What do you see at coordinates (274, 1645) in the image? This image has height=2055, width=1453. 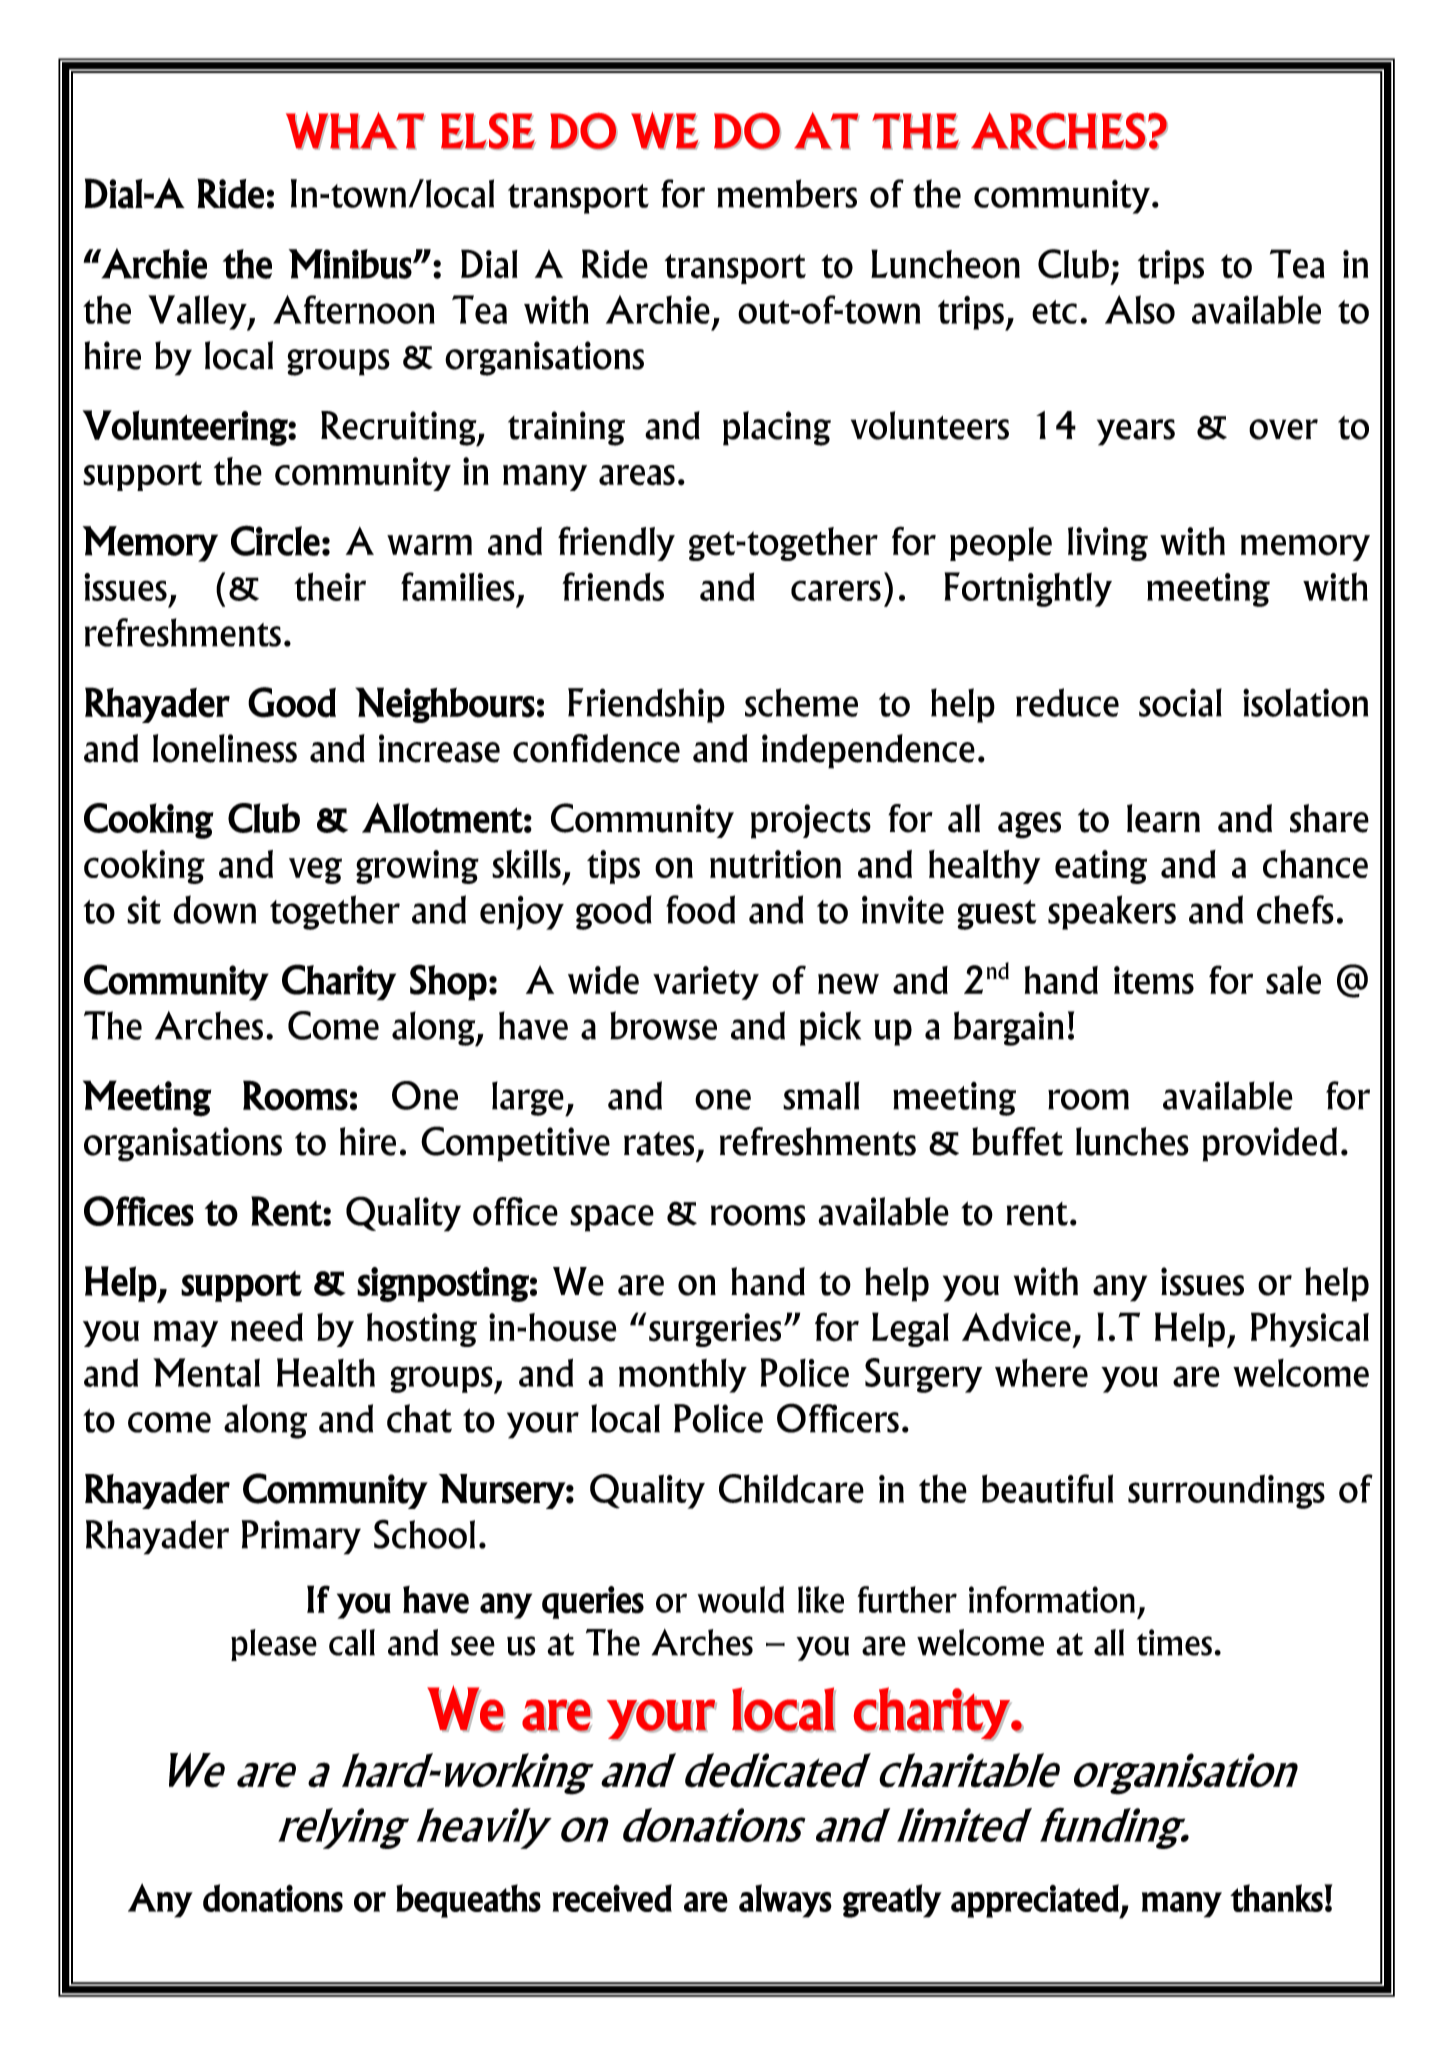 I see `please` at bounding box center [274, 1645].
